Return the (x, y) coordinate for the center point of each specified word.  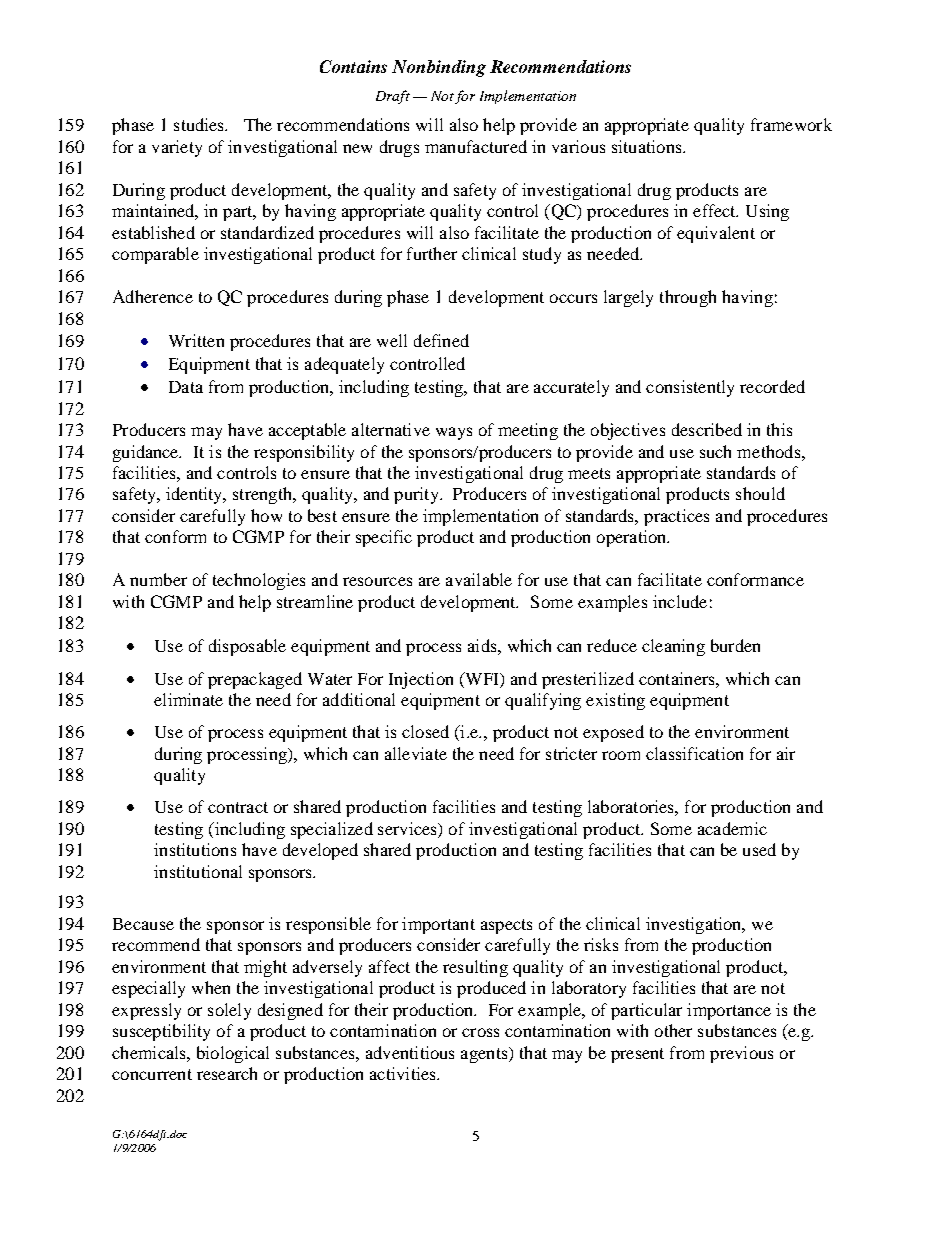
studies (200, 124)
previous (741, 1054)
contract (238, 807)
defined (441, 340)
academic (732, 828)
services (408, 828)
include (680, 601)
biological (233, 1054)
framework (791, 124)
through (688, 298)
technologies (259, 581)
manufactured (476, 146)
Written (196, 340)
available (479, 579)
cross (480, 1032)
